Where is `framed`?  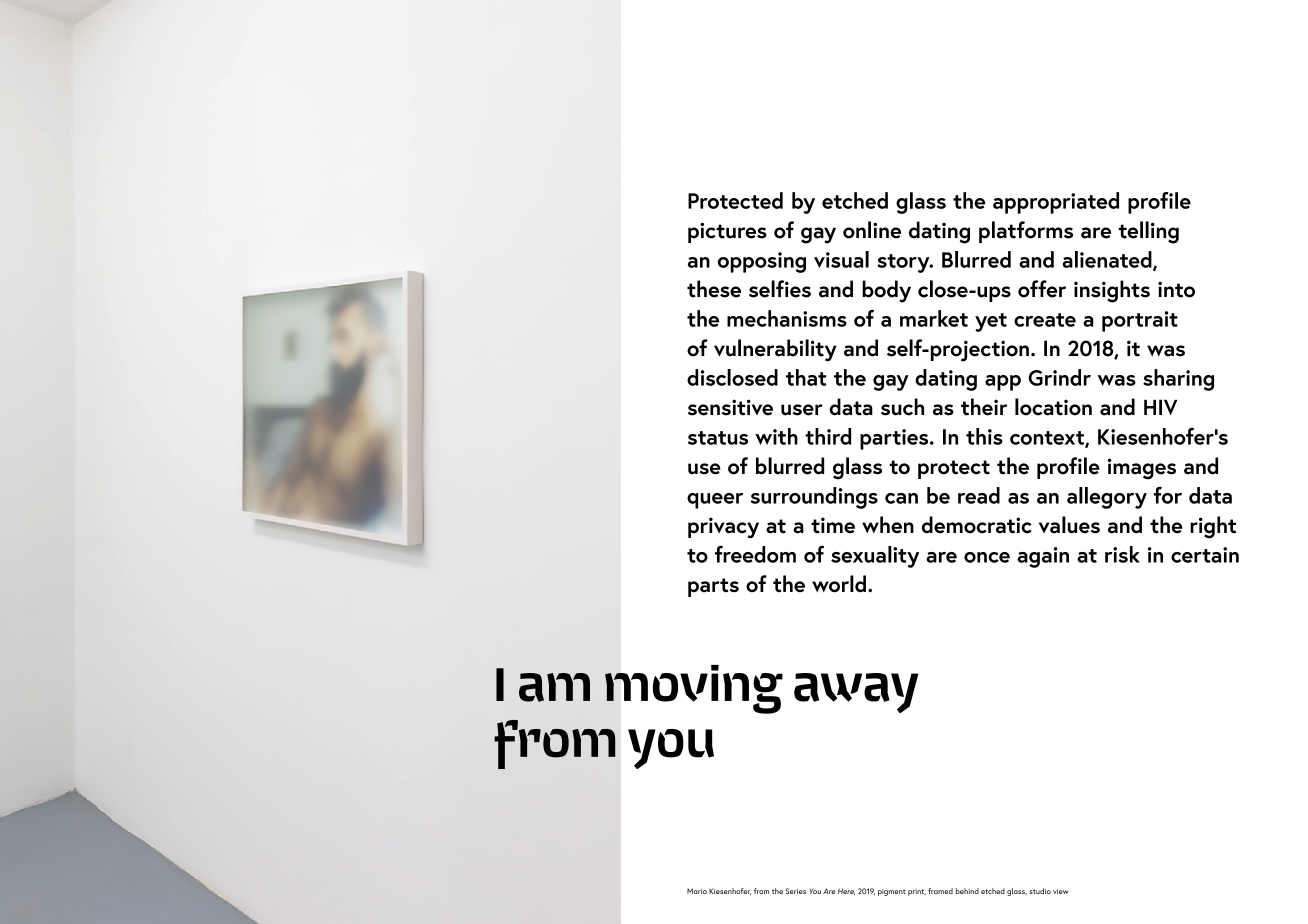 framed is located at coordinates (940, 891).
